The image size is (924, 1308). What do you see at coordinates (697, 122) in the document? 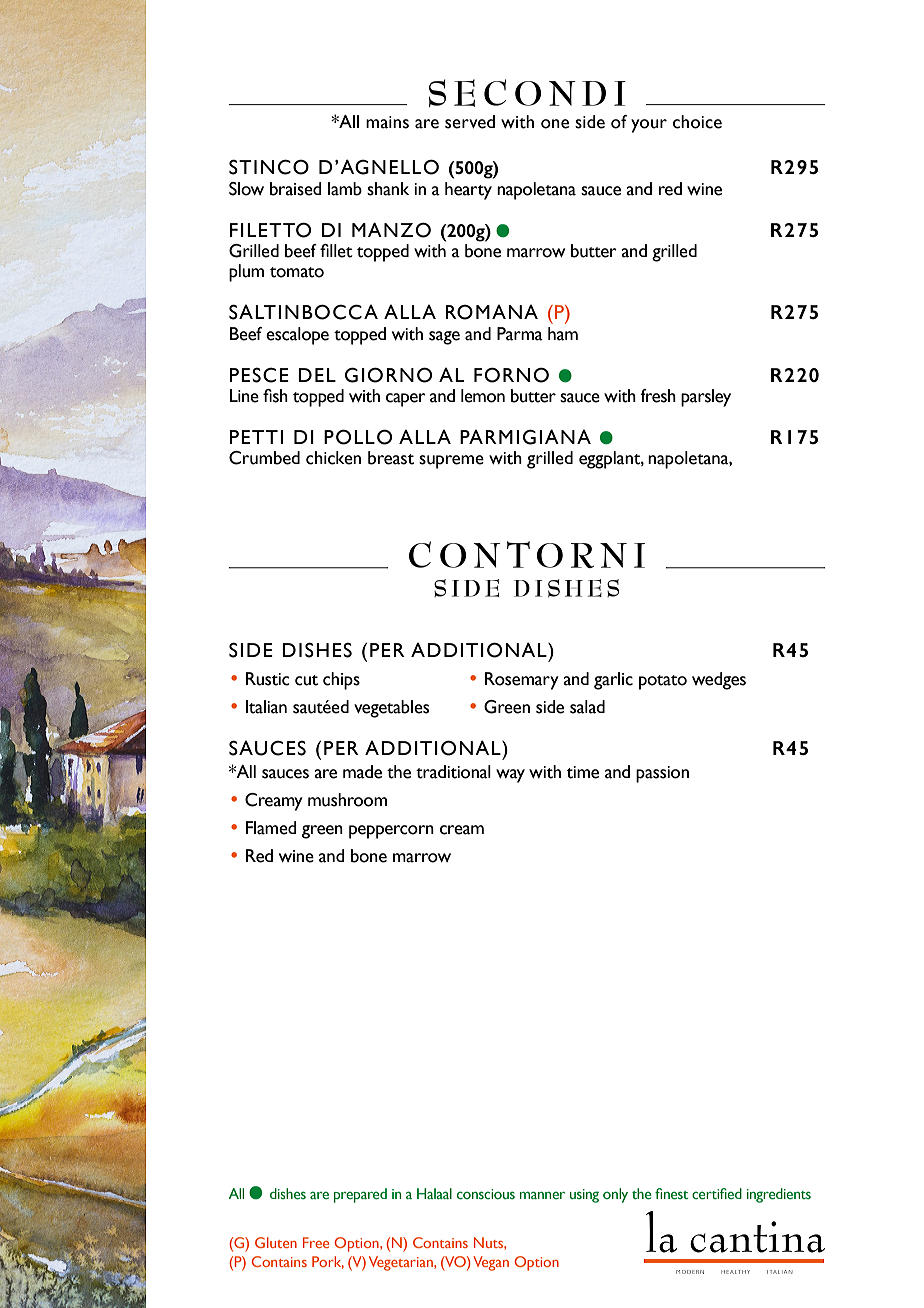
I see `choice` at bounding box center [697, 122].
